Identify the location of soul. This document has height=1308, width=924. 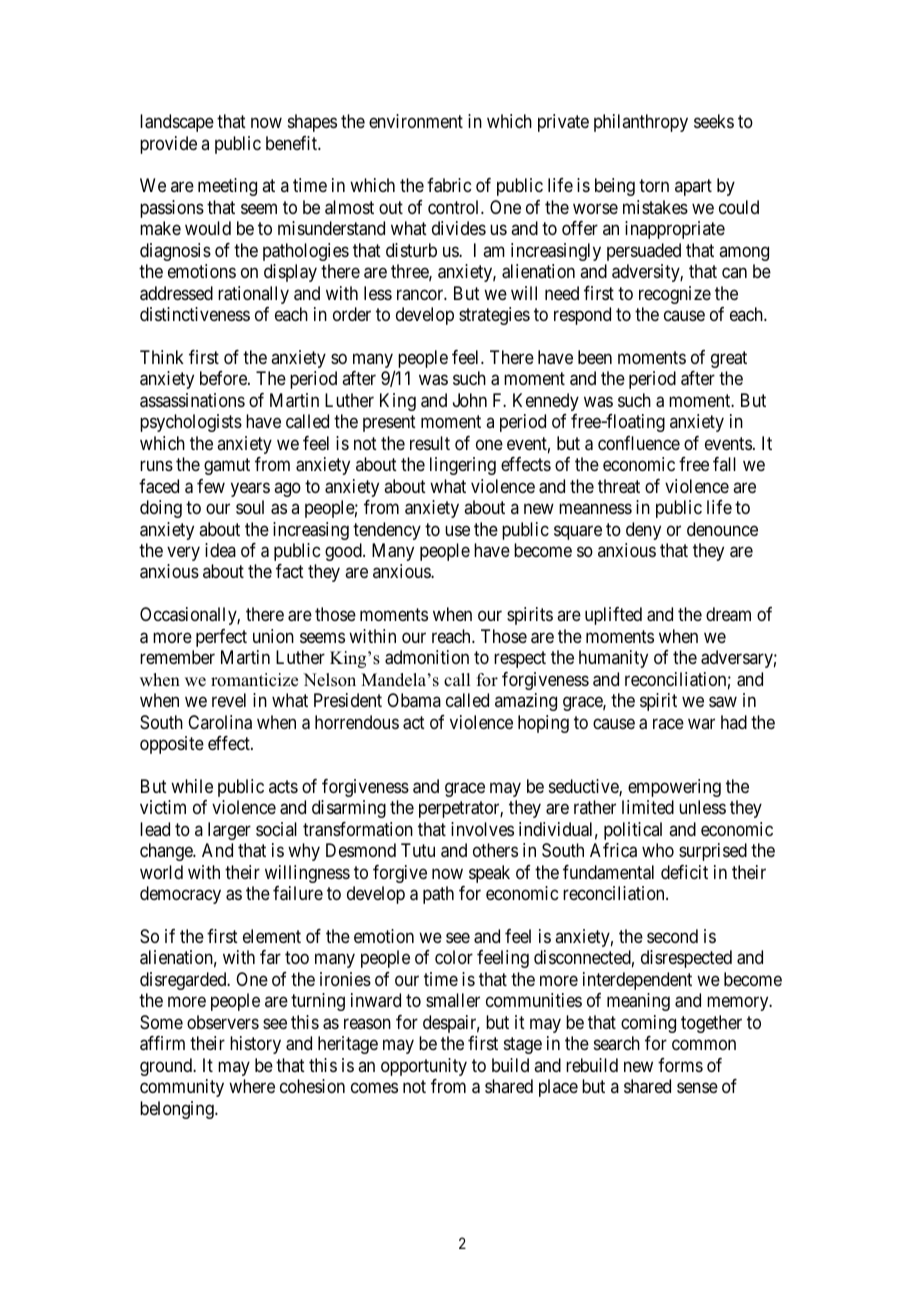
(250, 507).
